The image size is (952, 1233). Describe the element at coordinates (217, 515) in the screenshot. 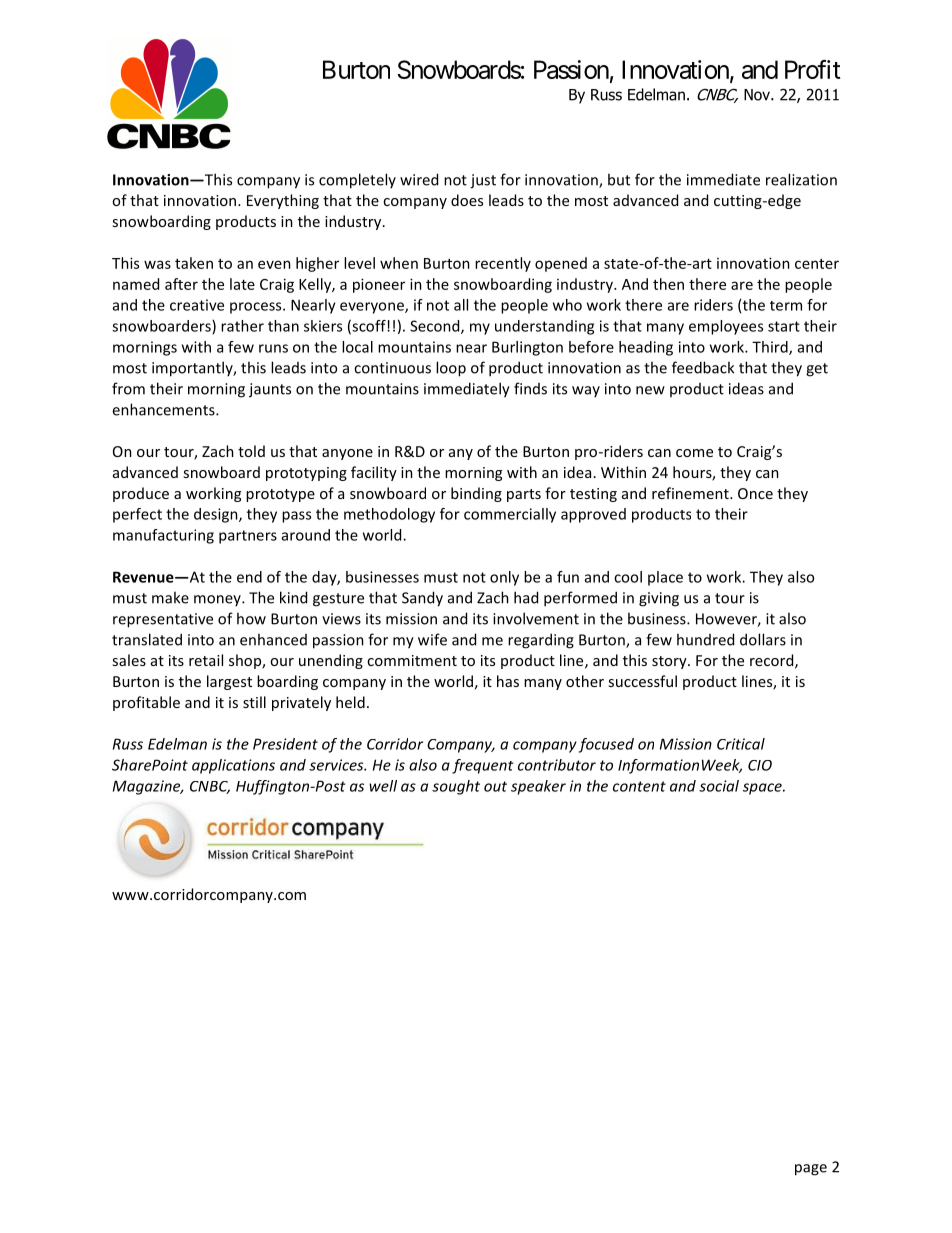

I see `design` at that location.
